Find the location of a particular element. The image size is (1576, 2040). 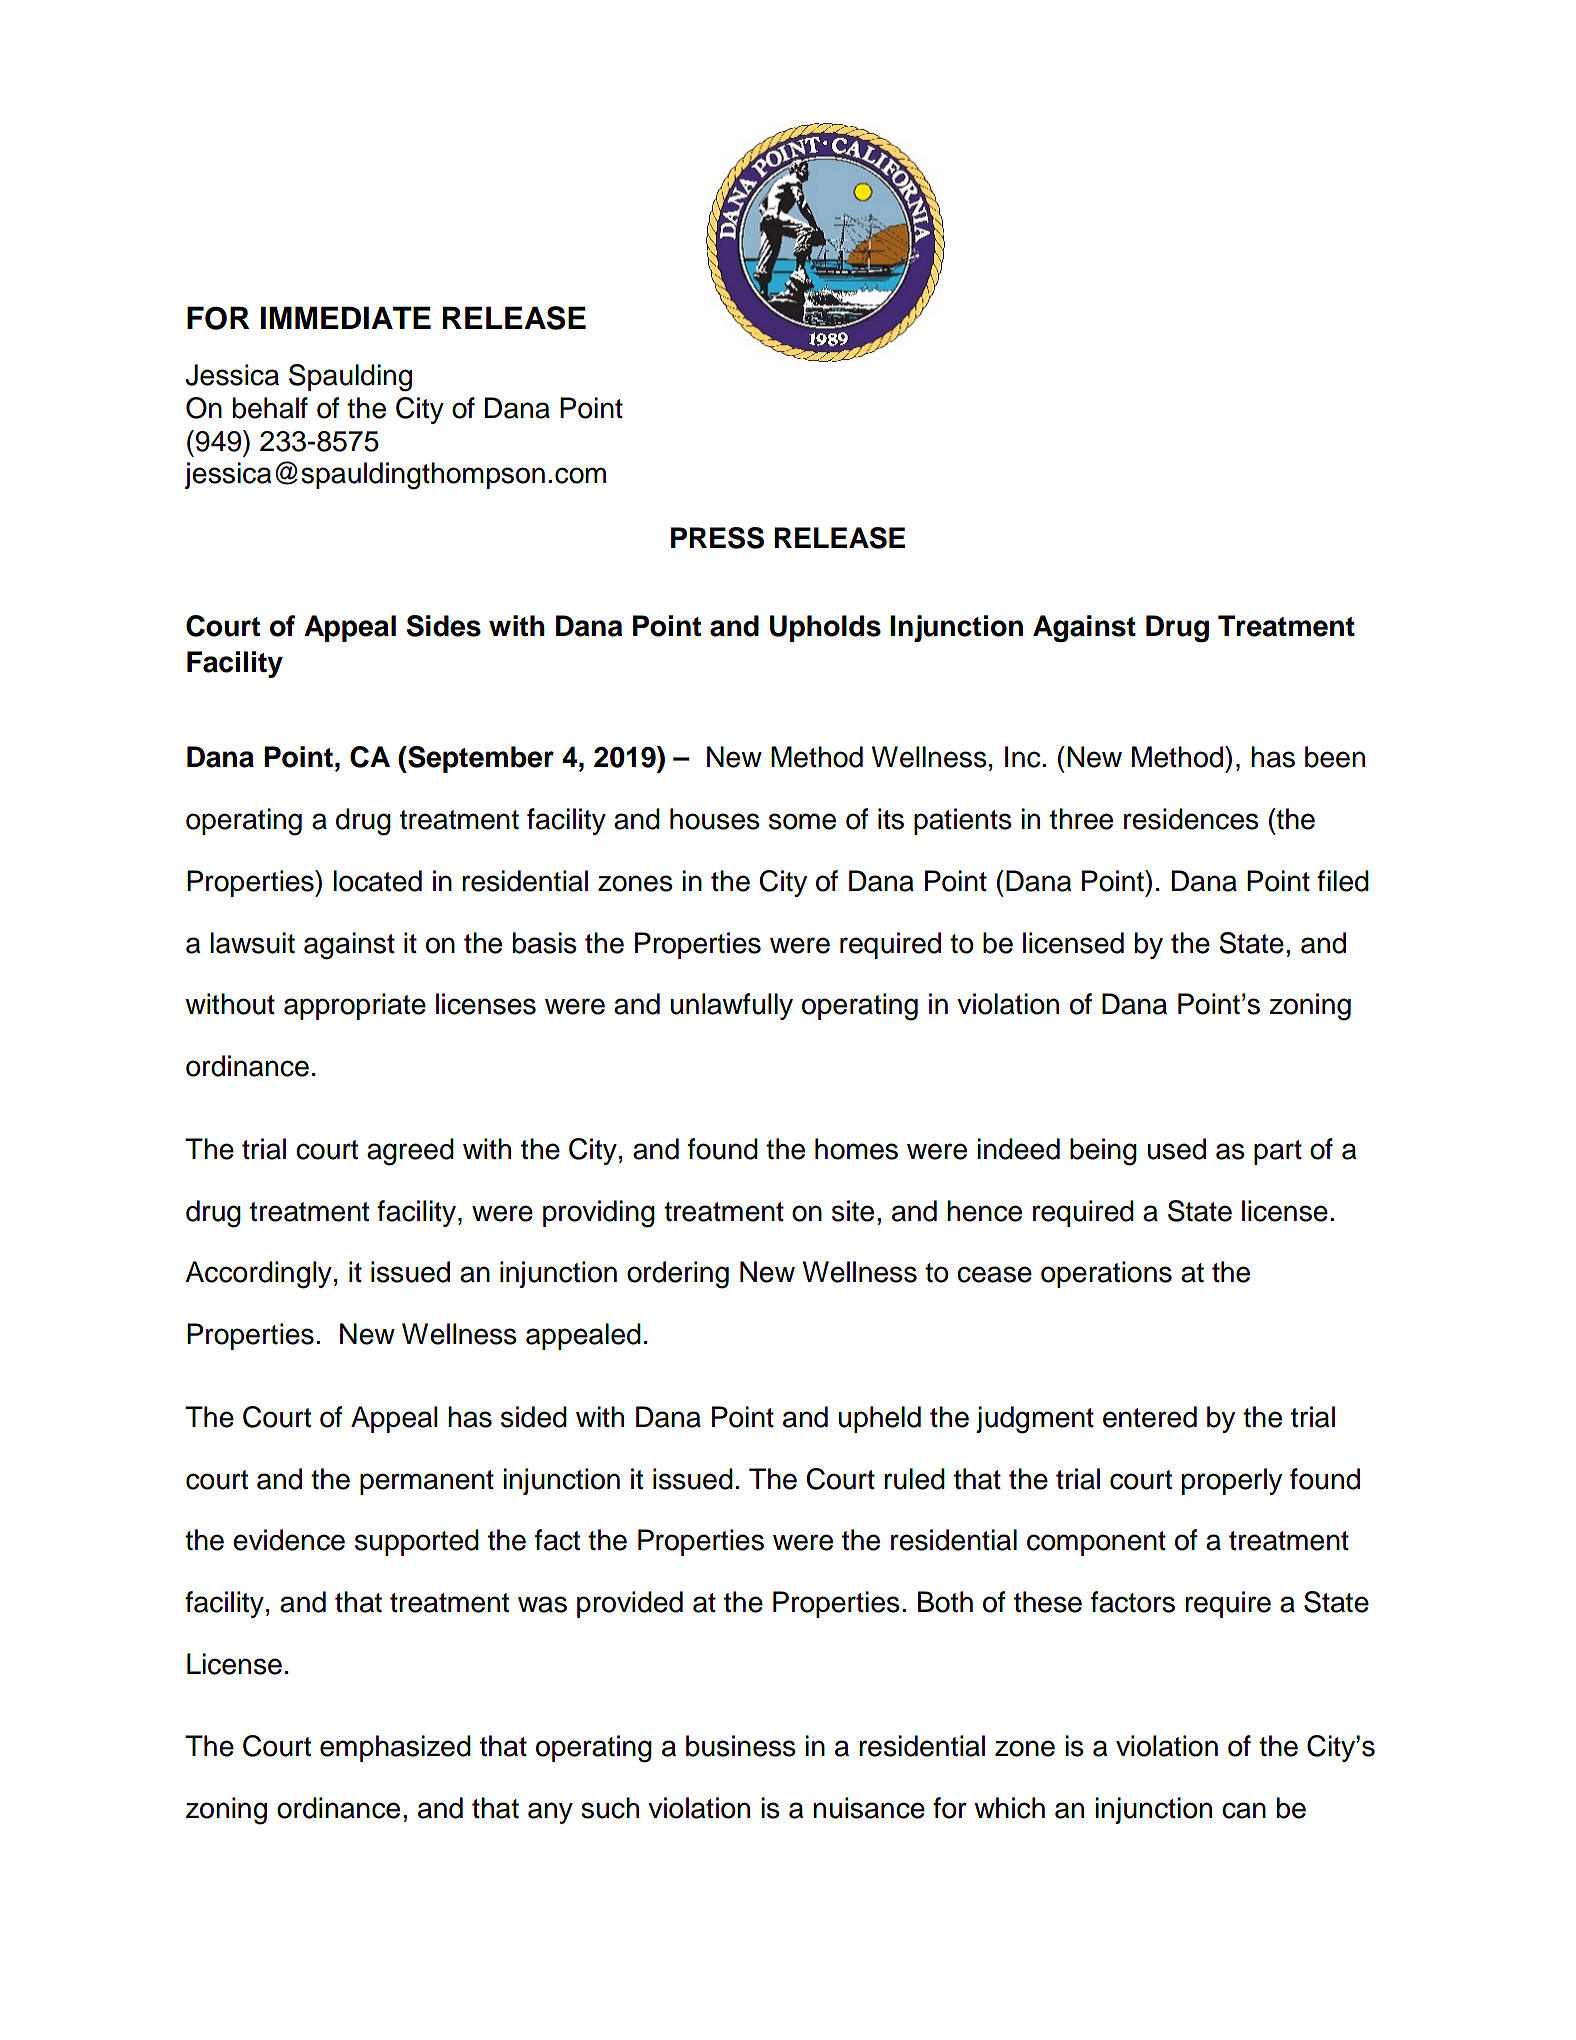

appropriate is located at coordinates (355, 1006).
